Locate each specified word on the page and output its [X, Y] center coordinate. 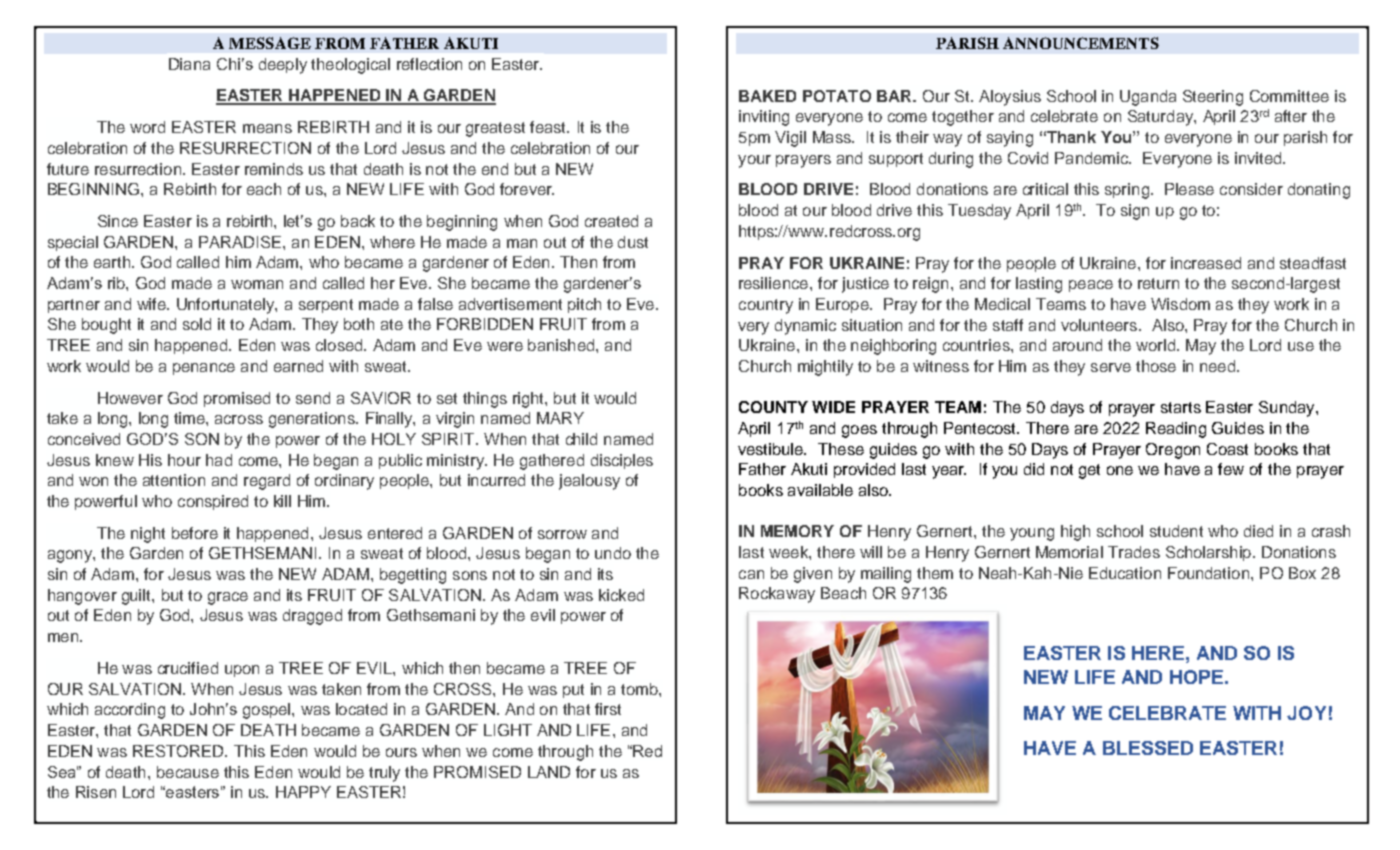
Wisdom [1180, 304]
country [766, 306]
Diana [189, 64]
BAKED [767, 96]
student [1176, 531]
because [188, 772]
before [195, 533]
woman [257, 284]
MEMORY [797, 531]
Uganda [1148, 98]
